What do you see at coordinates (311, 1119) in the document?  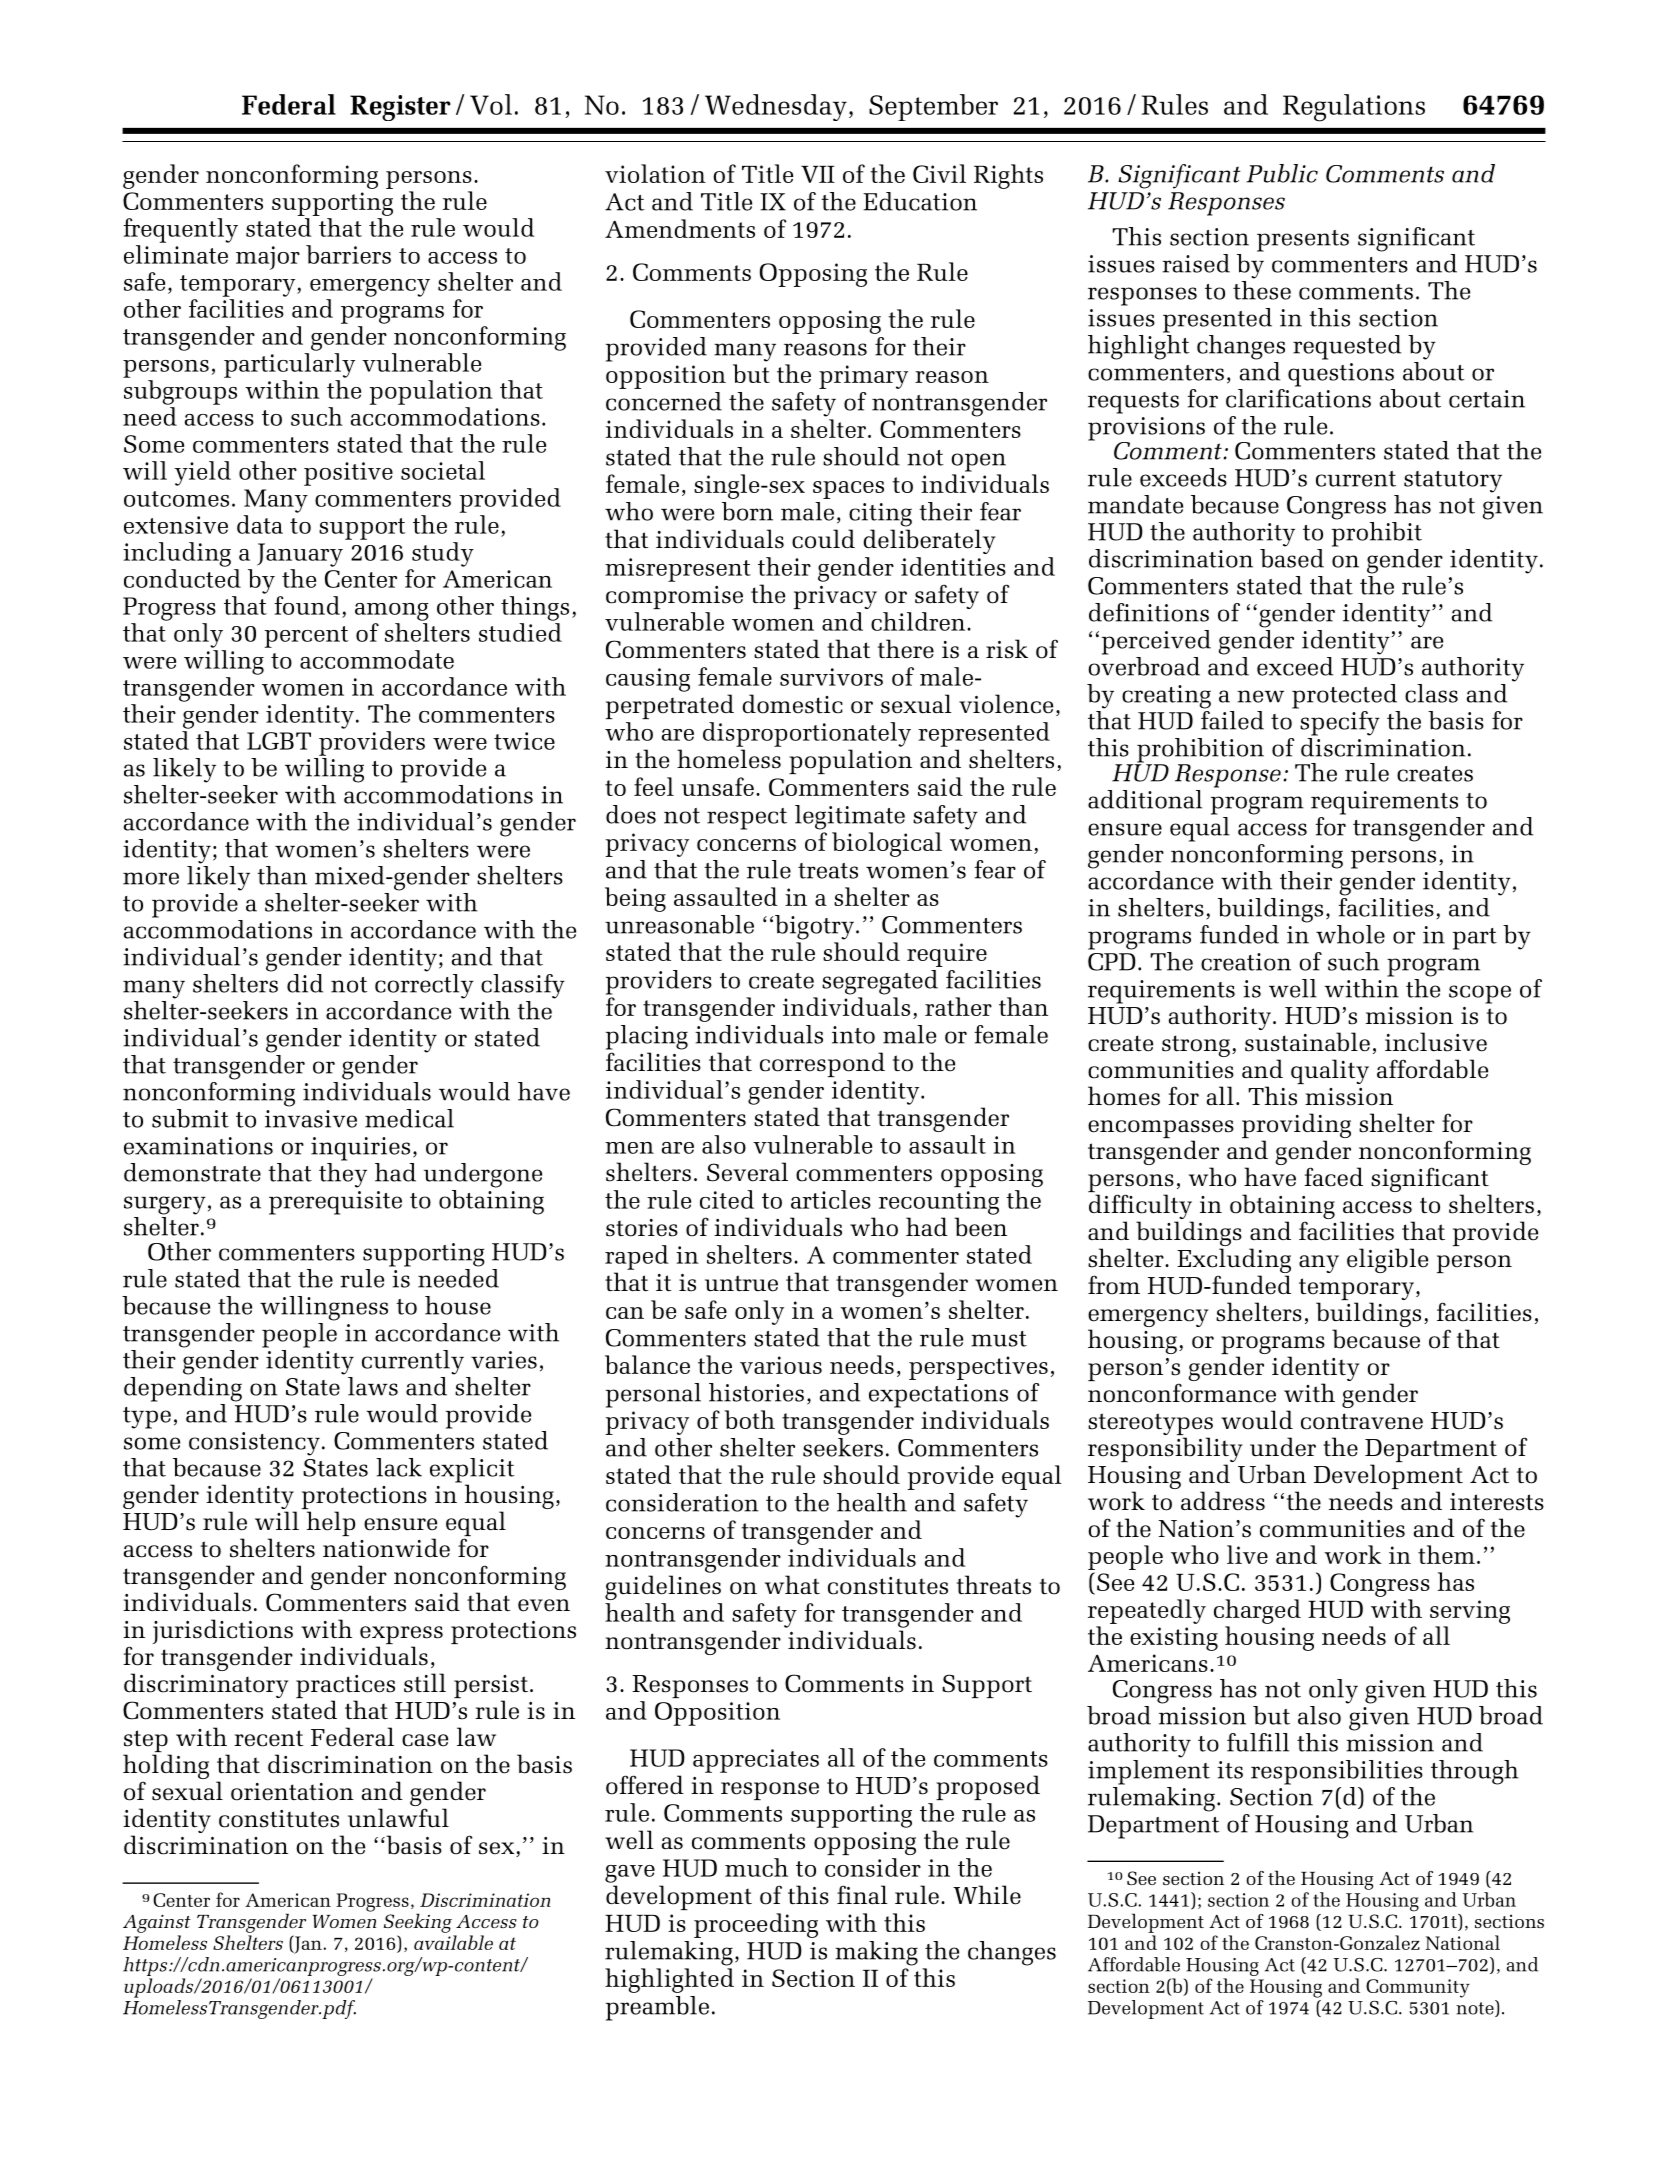 I see `invasive` at bounding box center [311, 1119].
